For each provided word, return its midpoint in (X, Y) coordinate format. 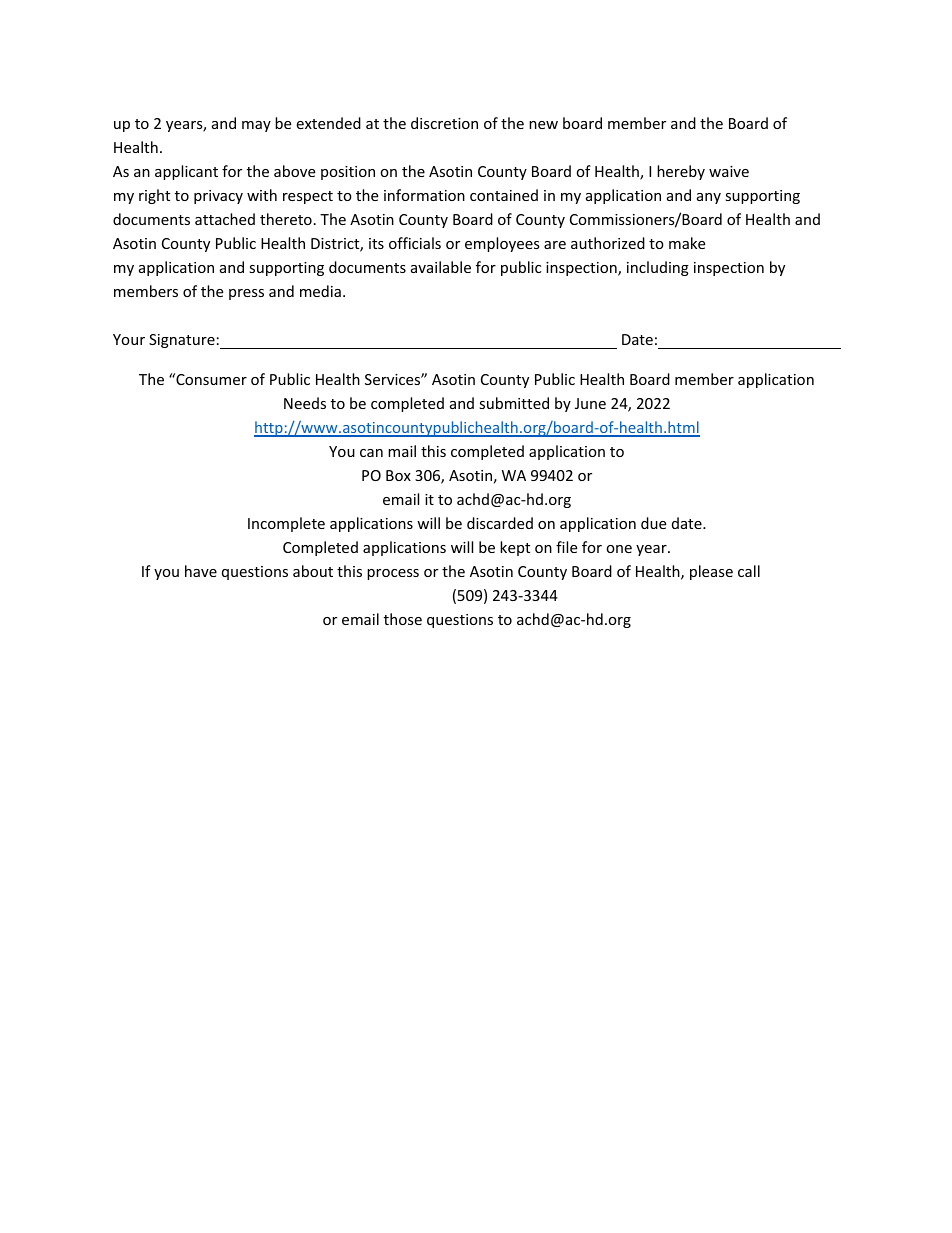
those (403, 619)
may (256, 126)
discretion (444, 123)
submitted (514, 403)
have (201, 571)
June (590, 403)
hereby (681, 172)
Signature (182, 341)
